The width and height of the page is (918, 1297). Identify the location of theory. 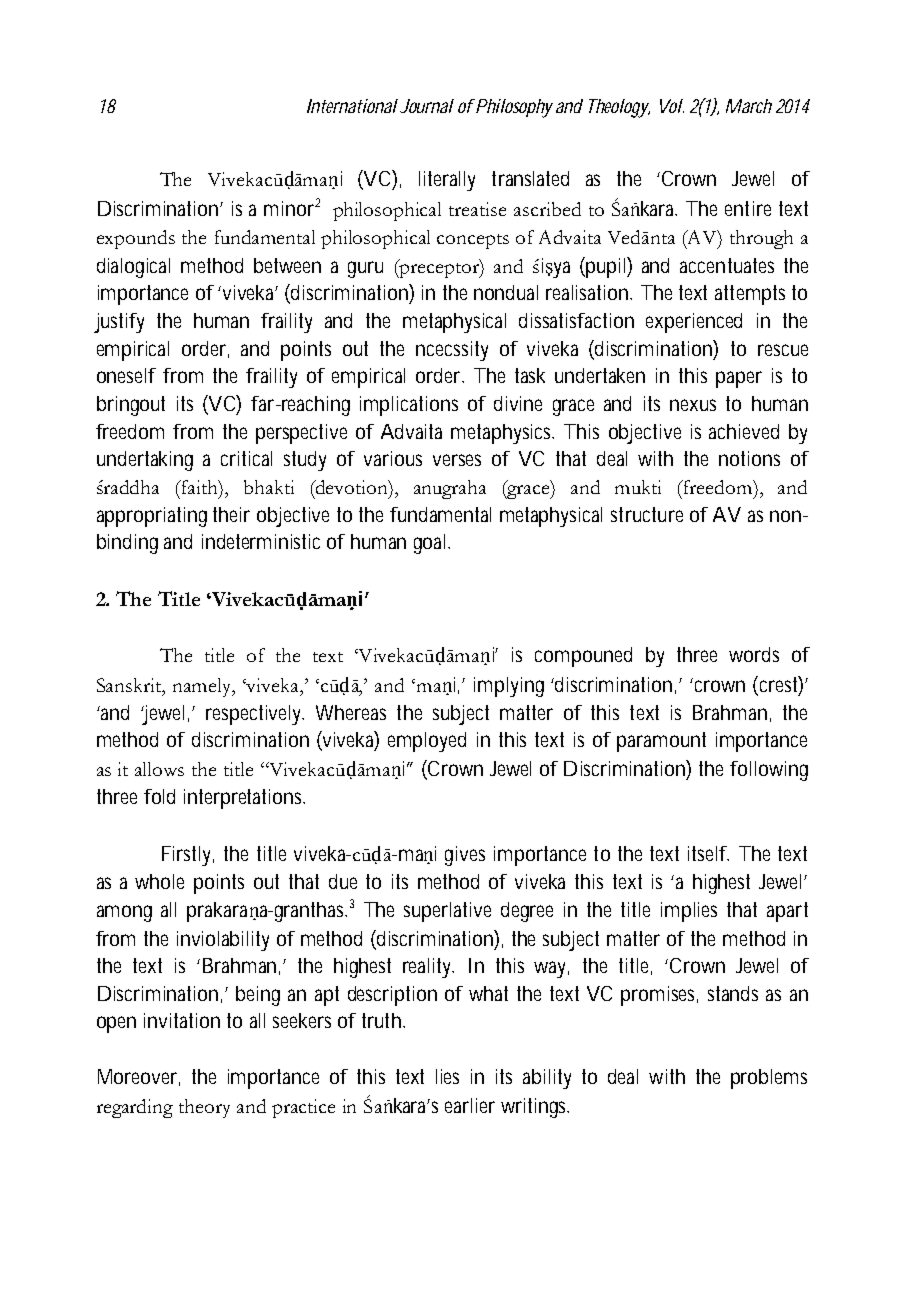
(204, 1108).
